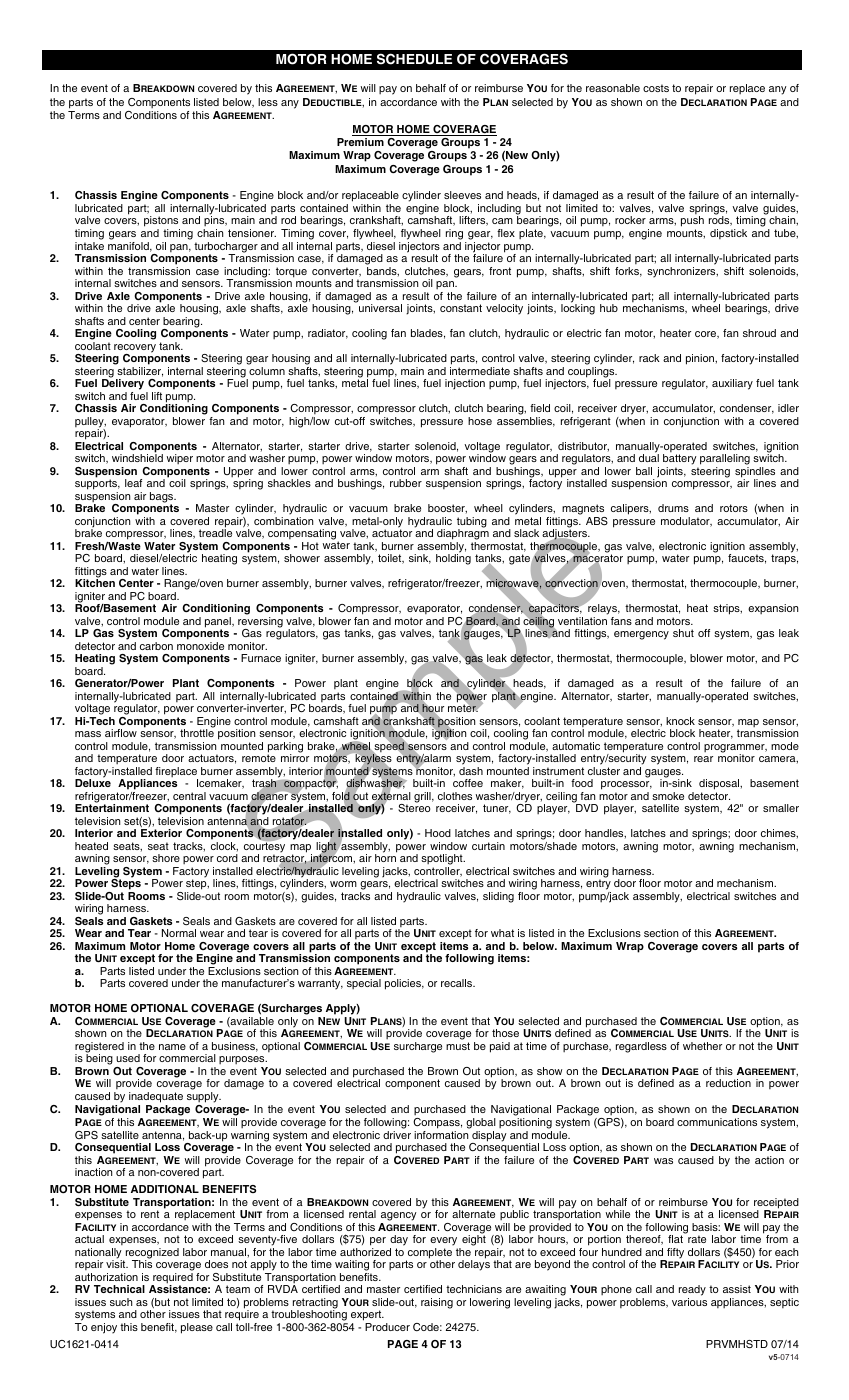 The image size is (849, 1400). What do you see at coordinates (156, 646) in the page?
I see `carbon` at bounding box center [156, 646].
